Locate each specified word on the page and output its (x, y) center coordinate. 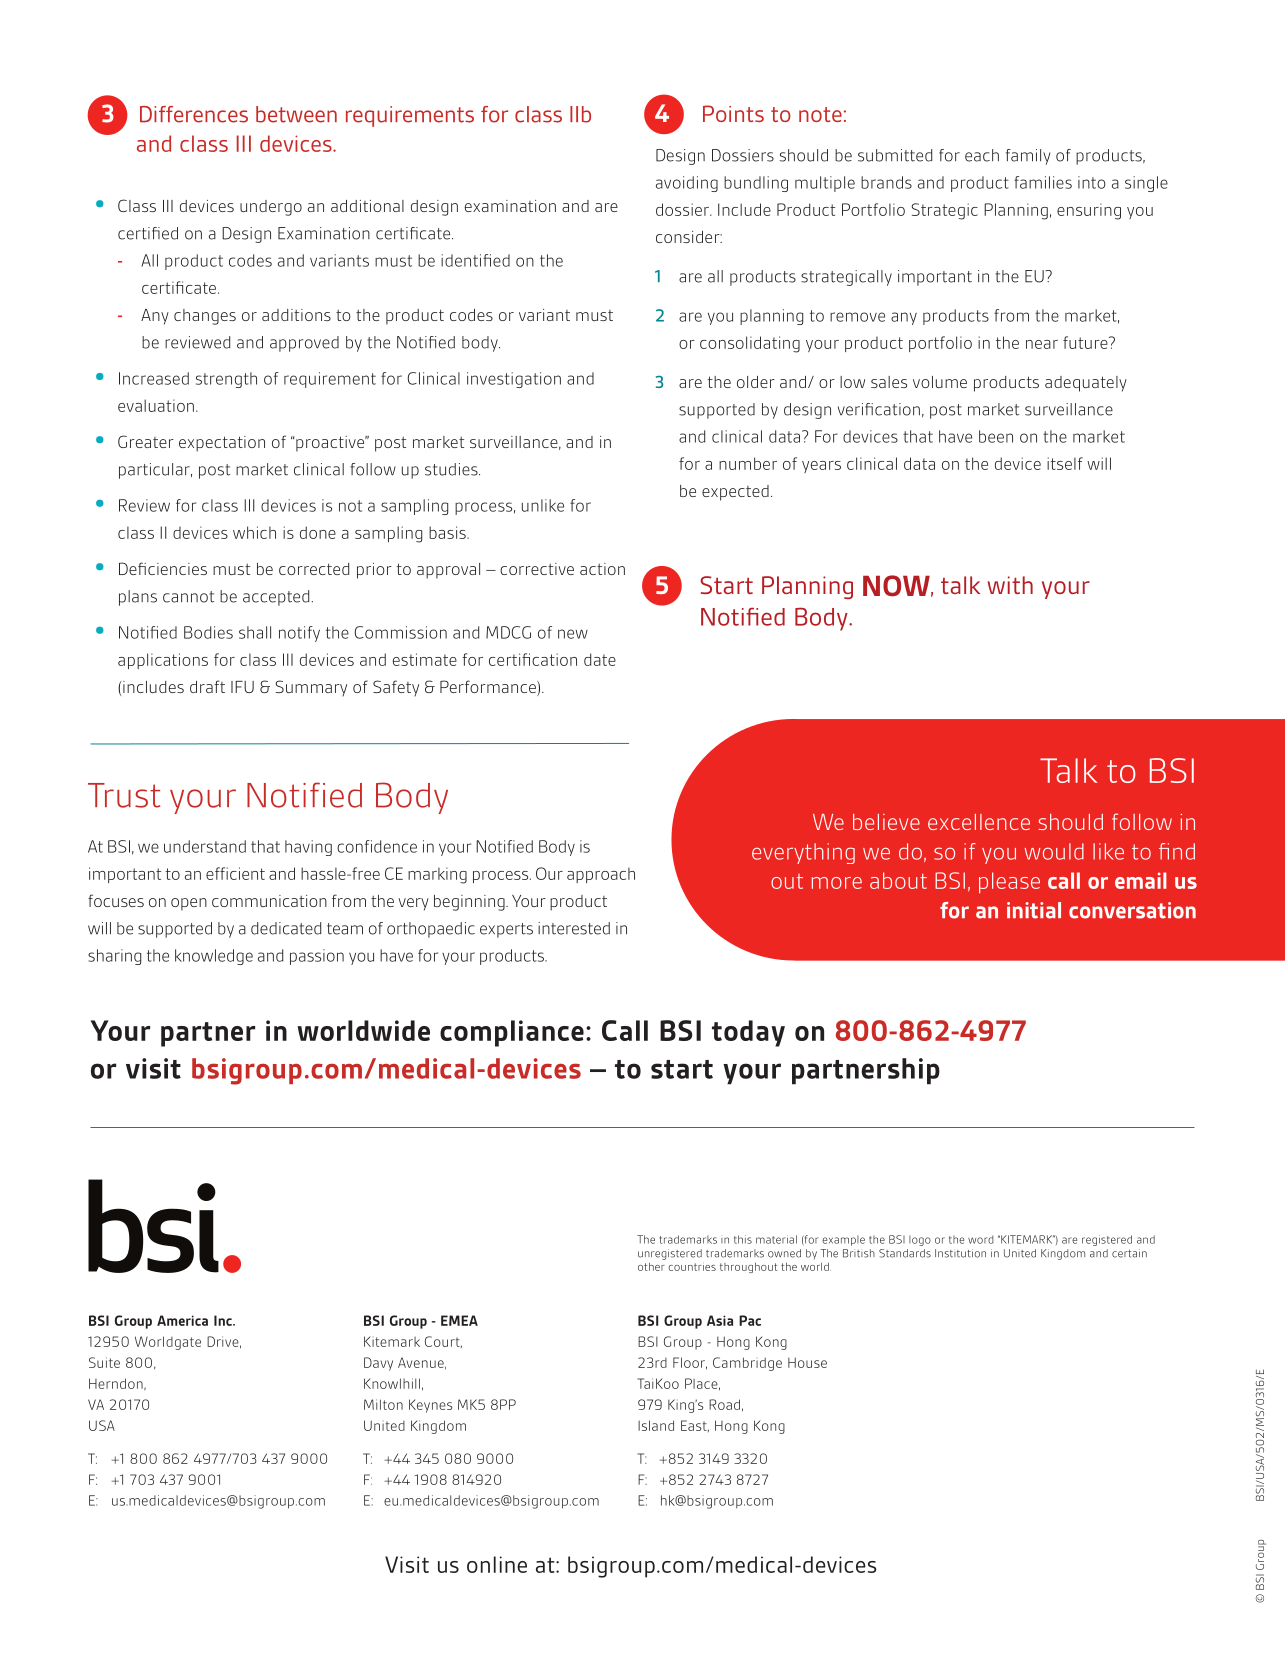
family (1028, 157)
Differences (194, 114)
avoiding (687, 184)
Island (656, 1425)
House (807, 1362)
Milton (383, 1404)
